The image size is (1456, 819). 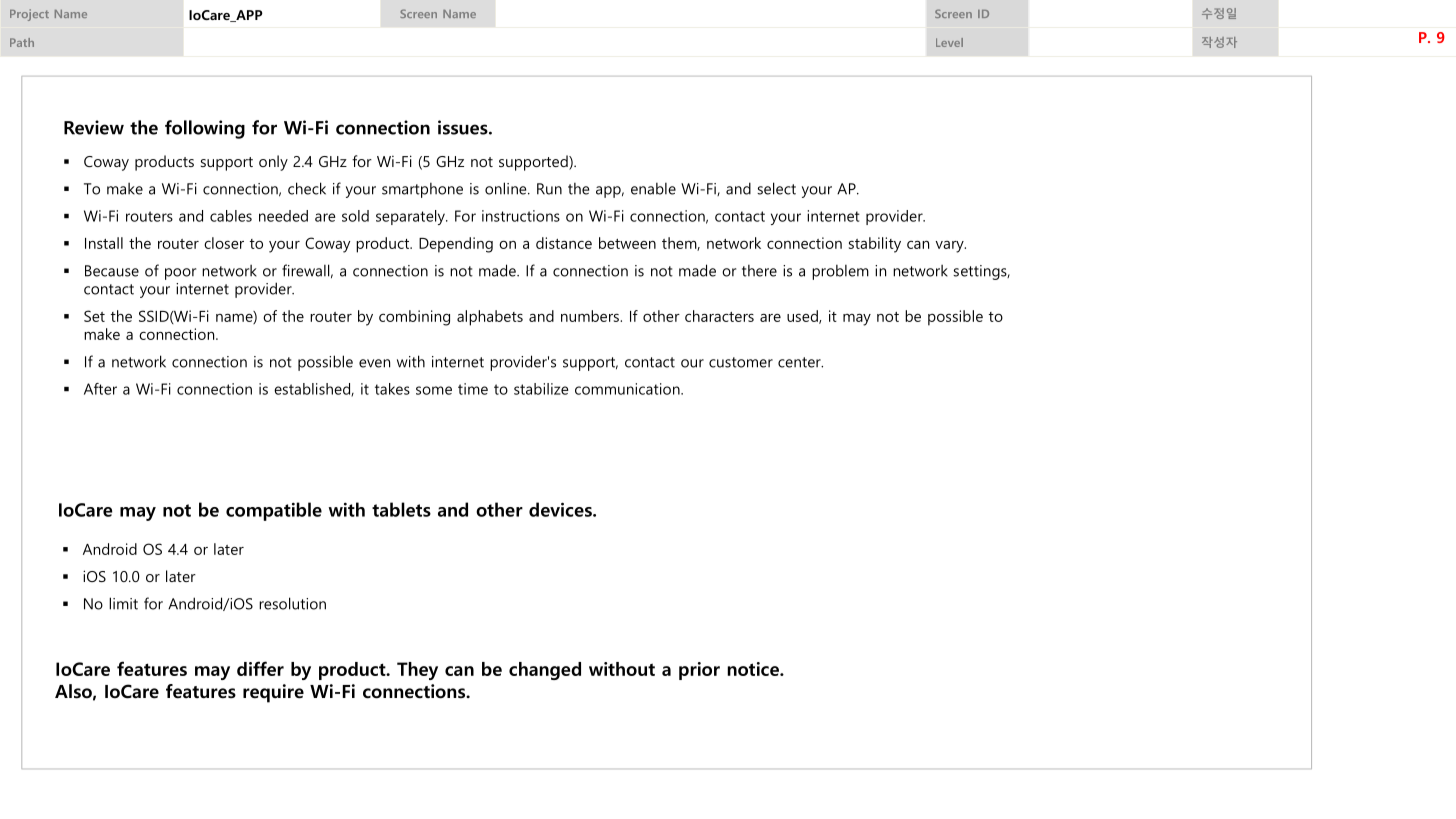 What do you see at coordinates (22, 42) in the screenshot?
I see `Path` at bounding box center [22, 42].
